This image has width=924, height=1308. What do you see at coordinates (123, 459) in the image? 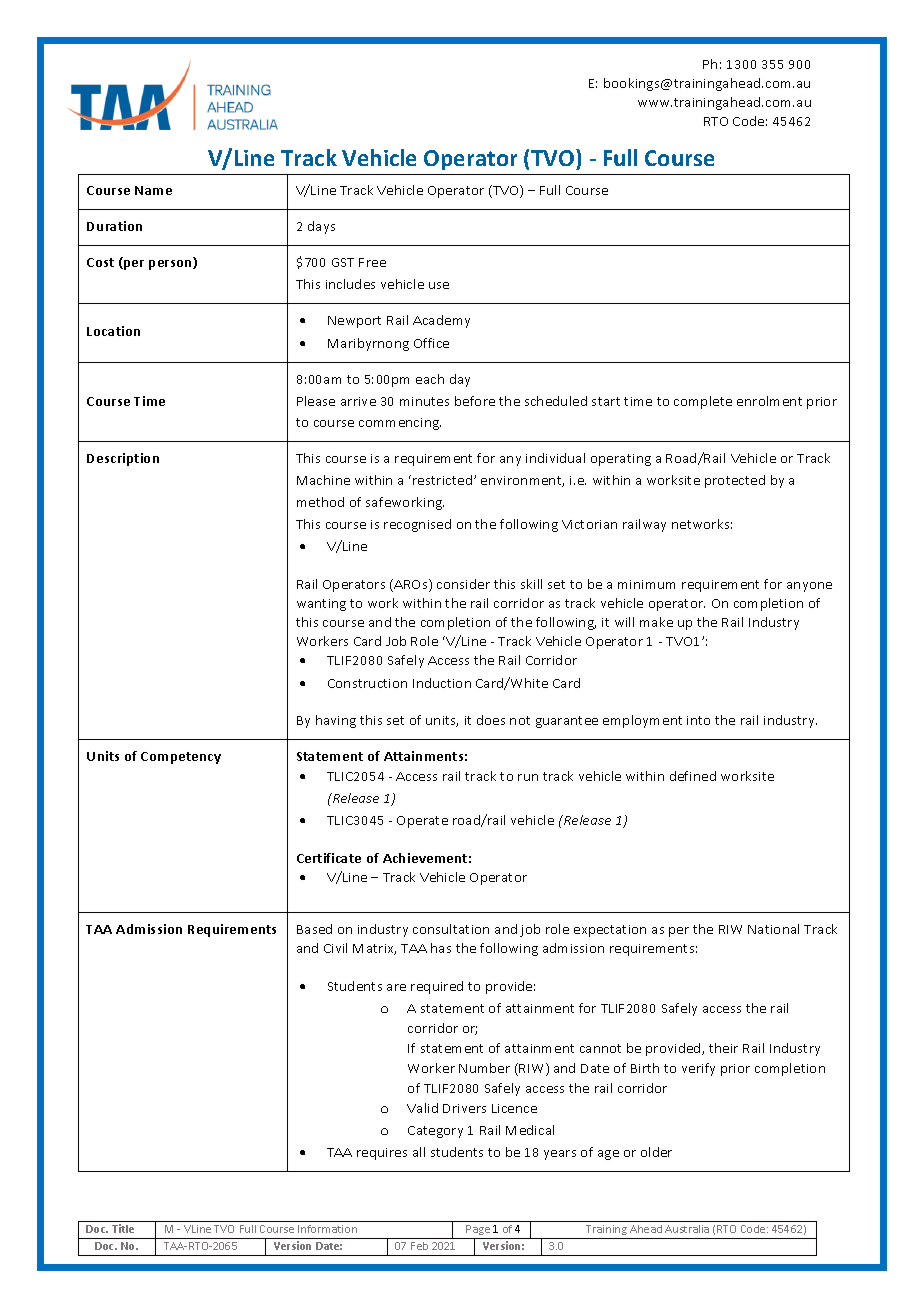
I see `Description` at bounding box center [123, 459].
